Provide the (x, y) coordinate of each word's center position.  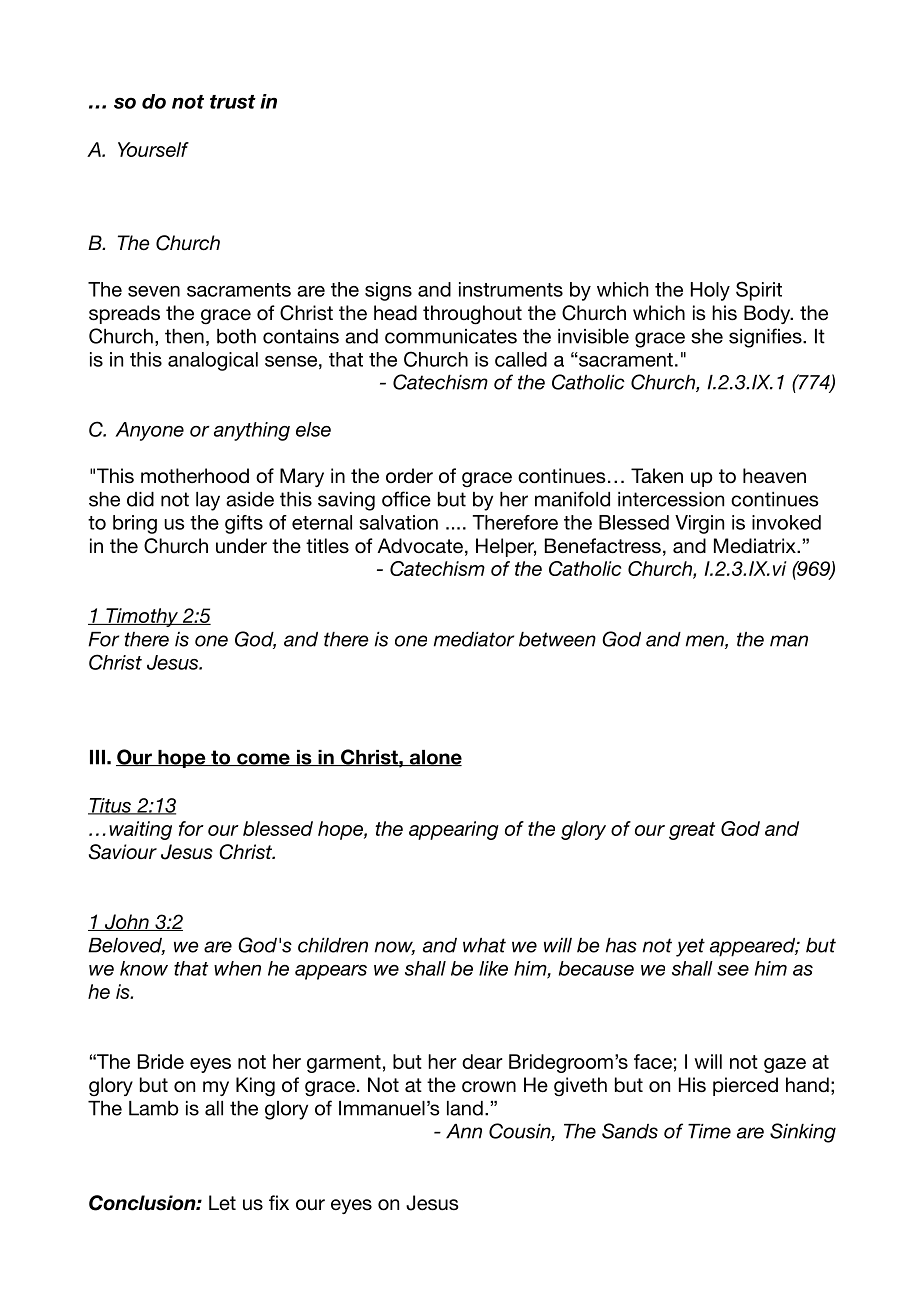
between (557, 639)
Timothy (142, 617)
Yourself (153, 149)
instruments (511, 289)
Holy (710, 291)
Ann (464, 1131)
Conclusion (143, 1203)
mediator (474, 639)
